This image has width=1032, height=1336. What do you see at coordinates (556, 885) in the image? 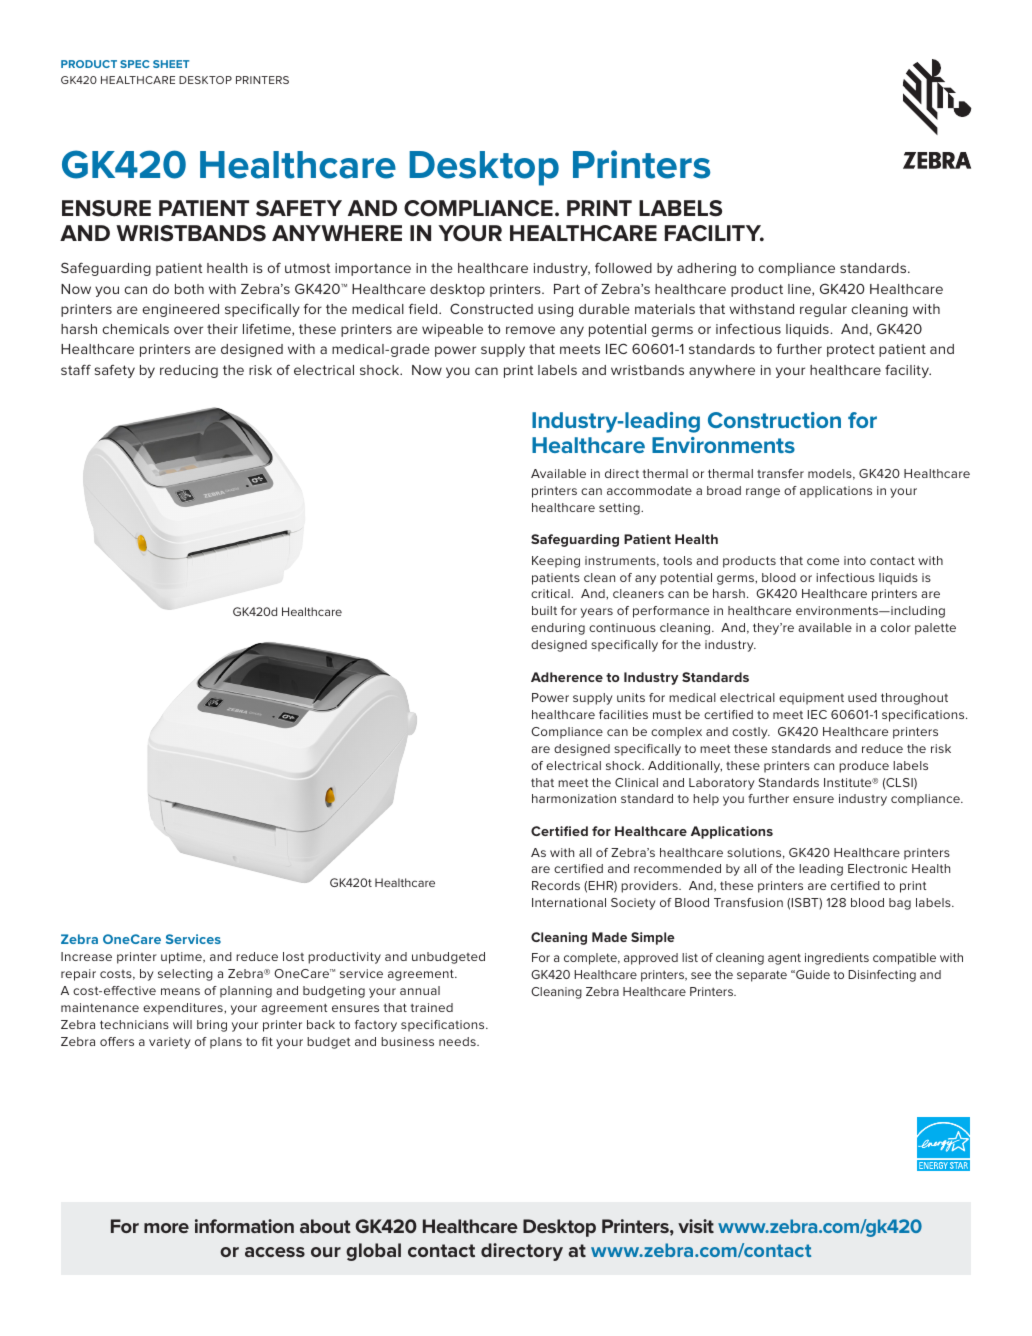
I see `Records` at bounding box center [556, 885].
